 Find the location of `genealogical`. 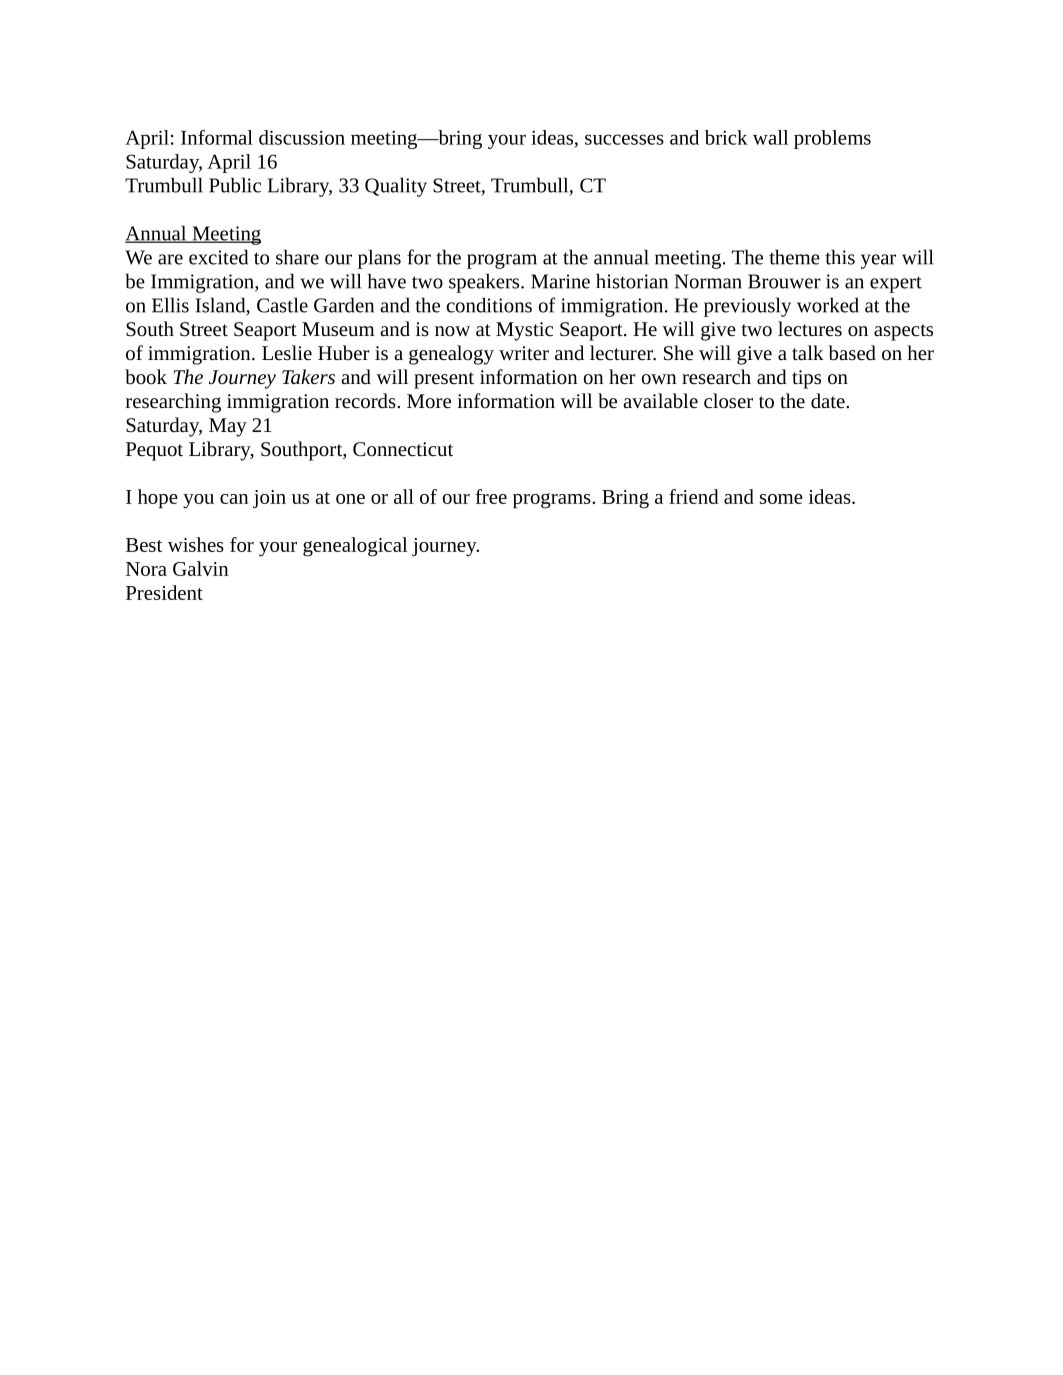

genealogical is located at coordinates (355, 547).
